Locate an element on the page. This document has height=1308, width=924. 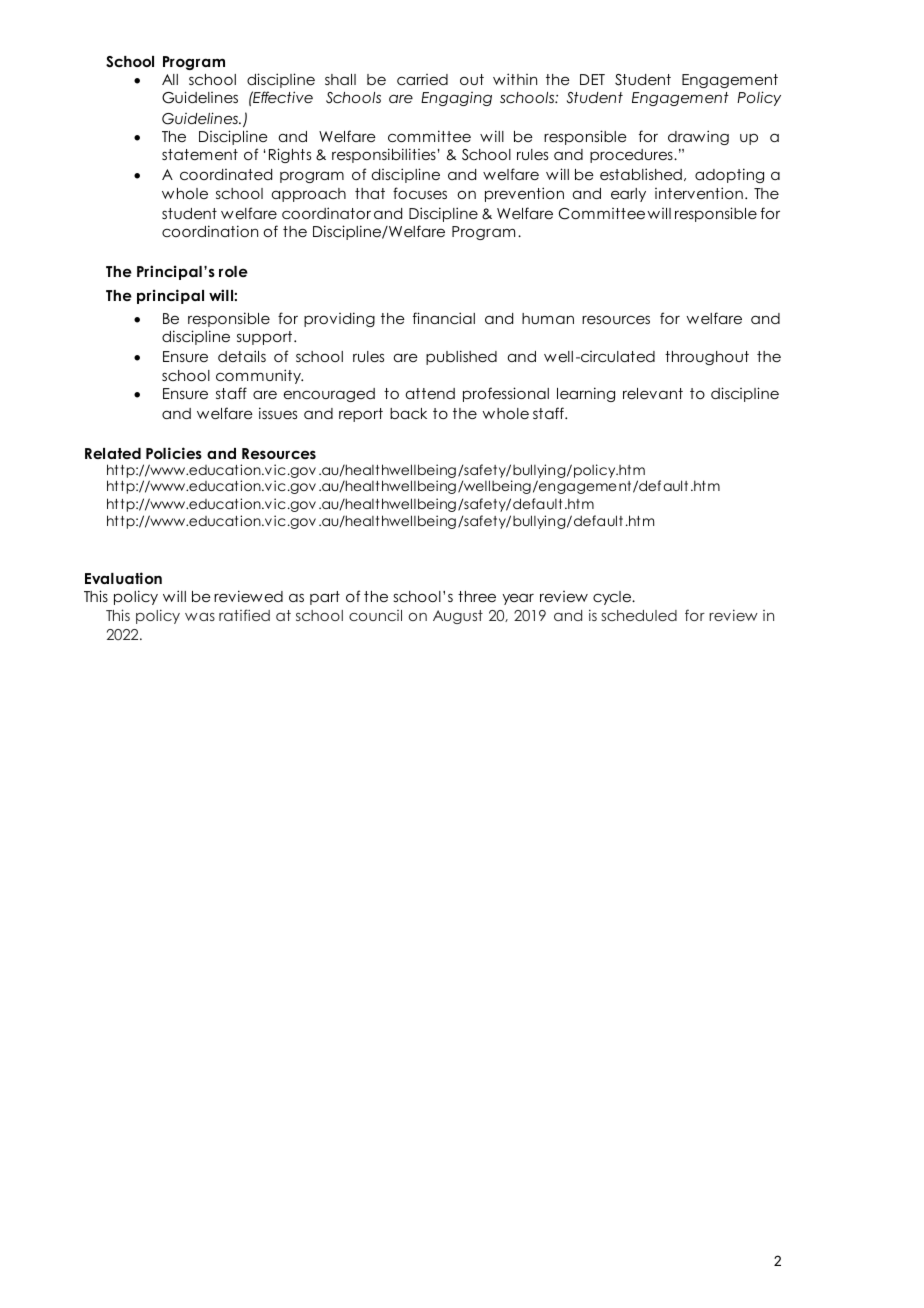
drawing is located at coordinates (698, 137).
